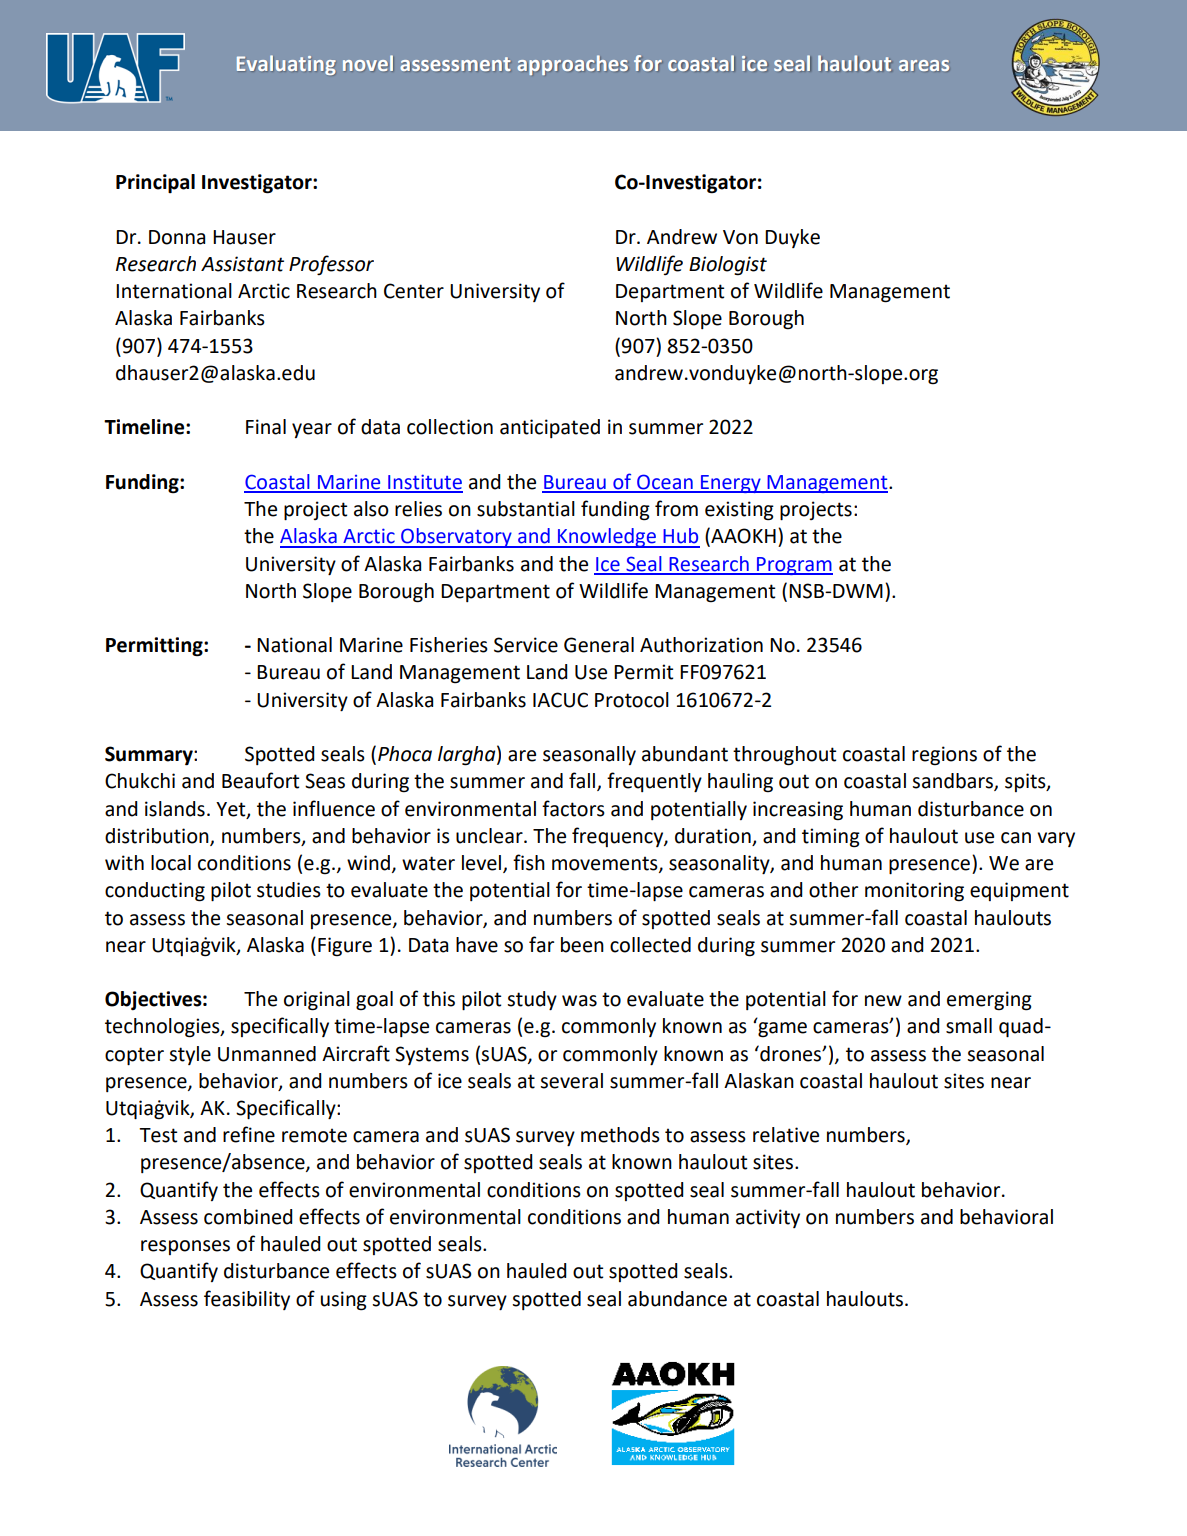 The image size is (1187, 1536). I want to click on feasibility, so click(247, 1300).
